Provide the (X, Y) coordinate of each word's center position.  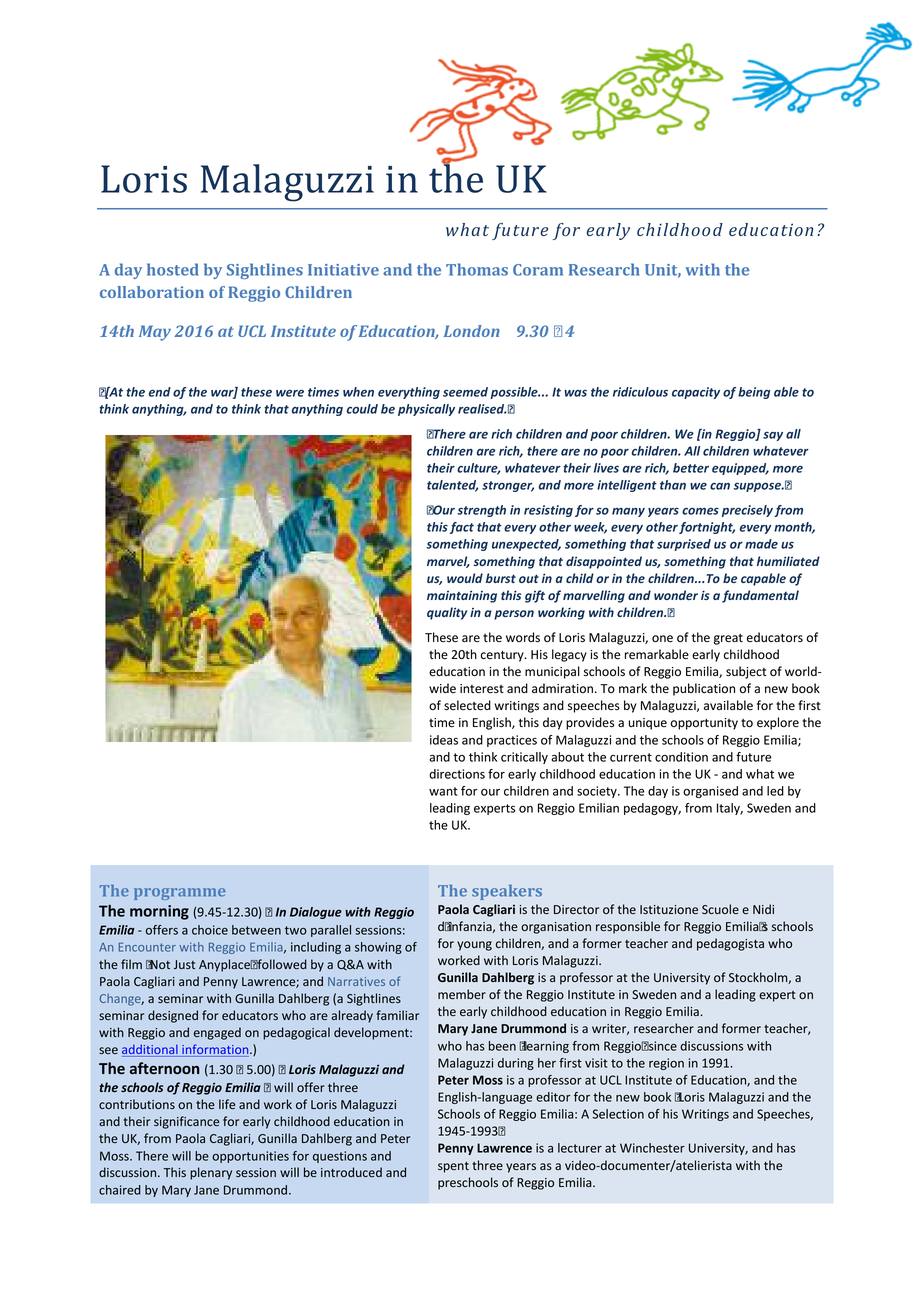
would (465, 578)
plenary (211, 1173)
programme (180, 894)
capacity (696, 393)
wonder (676, 595)
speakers (507, 892)
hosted (173, 269)
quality (447, 613)
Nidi (763, 909)
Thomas (477, 269)
